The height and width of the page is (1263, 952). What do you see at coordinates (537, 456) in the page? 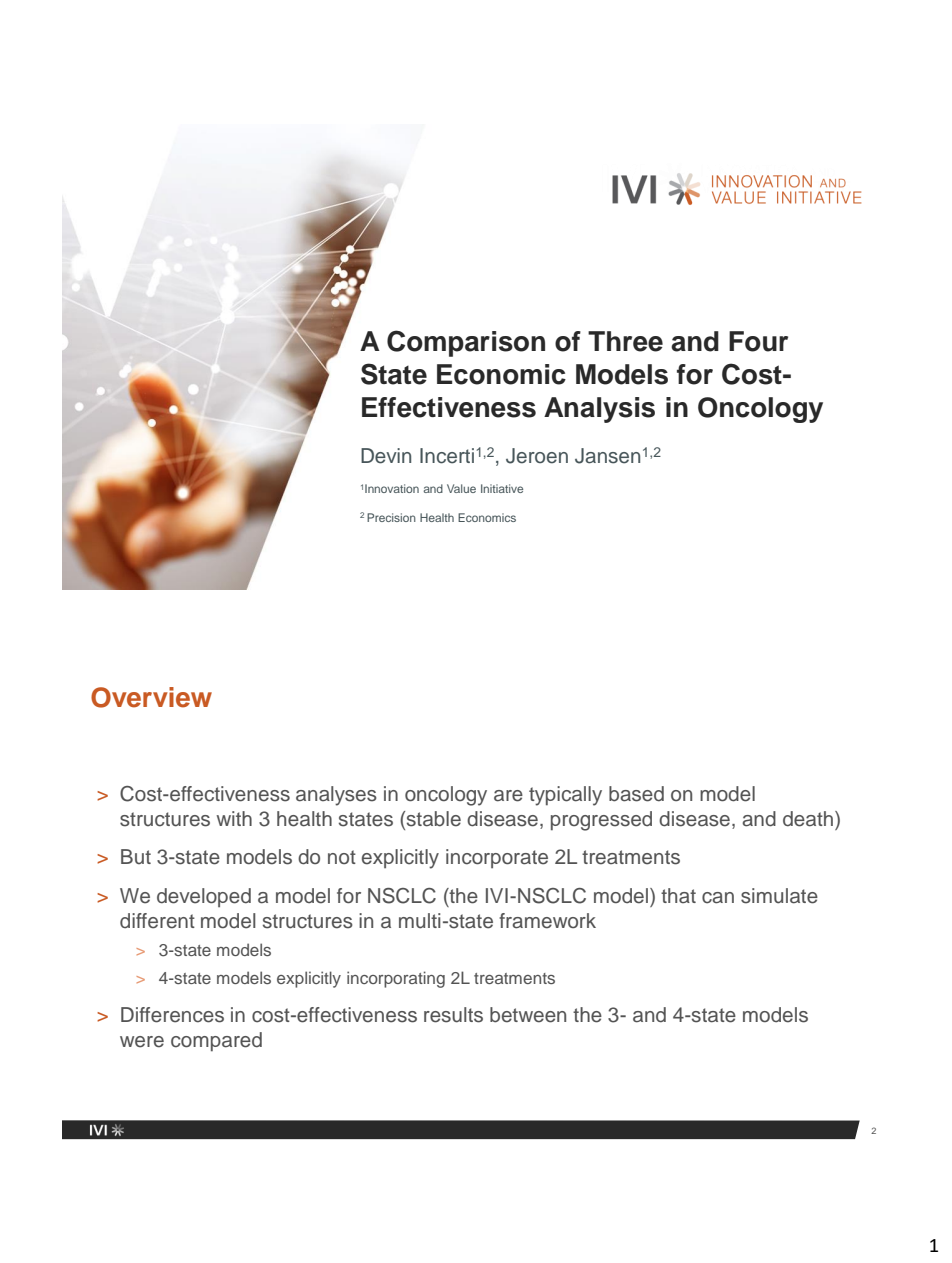
I see `Jeroen` at bounding box center [537, 456].
